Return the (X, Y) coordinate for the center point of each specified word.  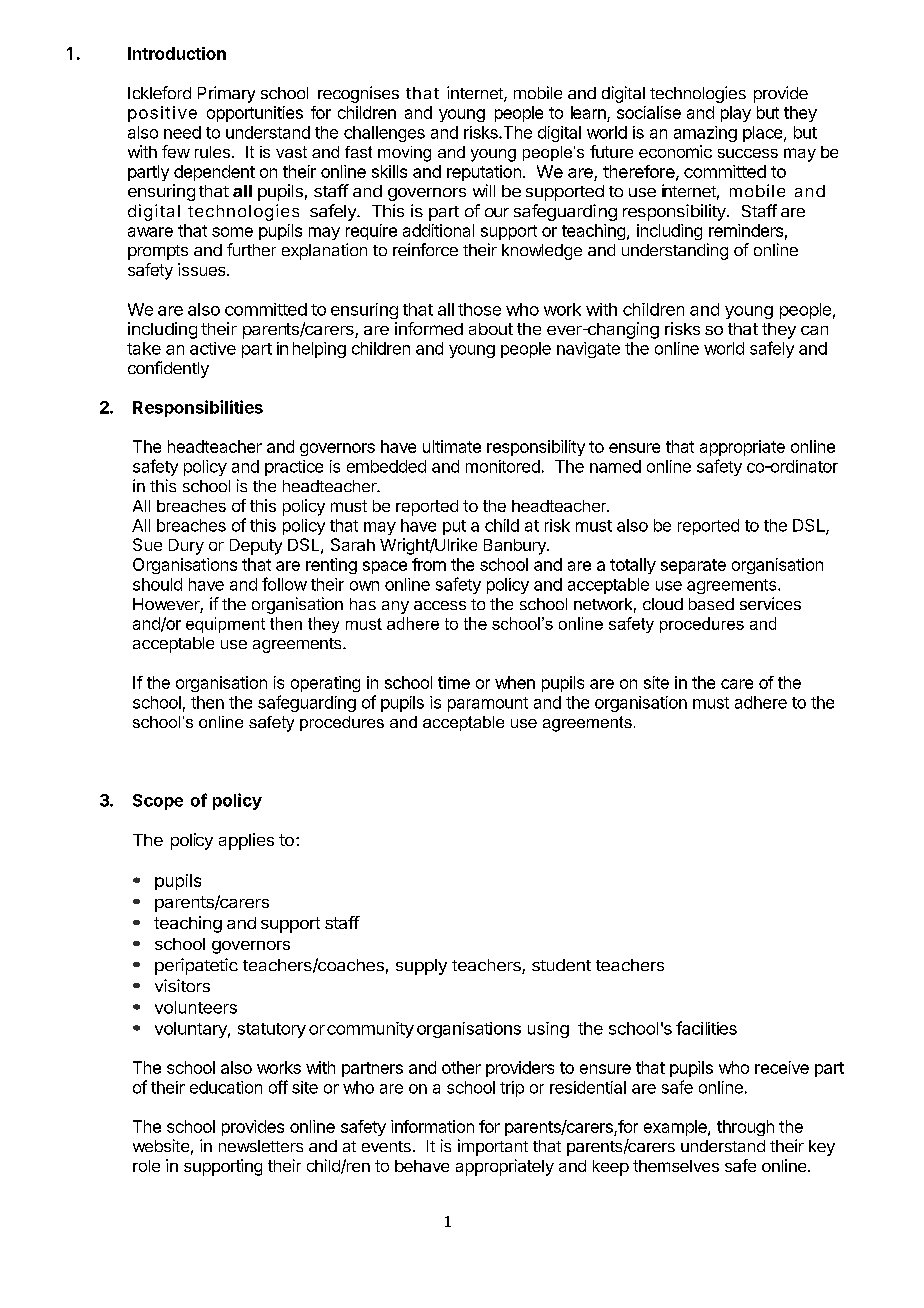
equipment (225, 625)
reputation (484, 173)
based (711, 604)
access (440, 605)
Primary (226, 94)
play (736, 114)
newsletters (261, 1146)
